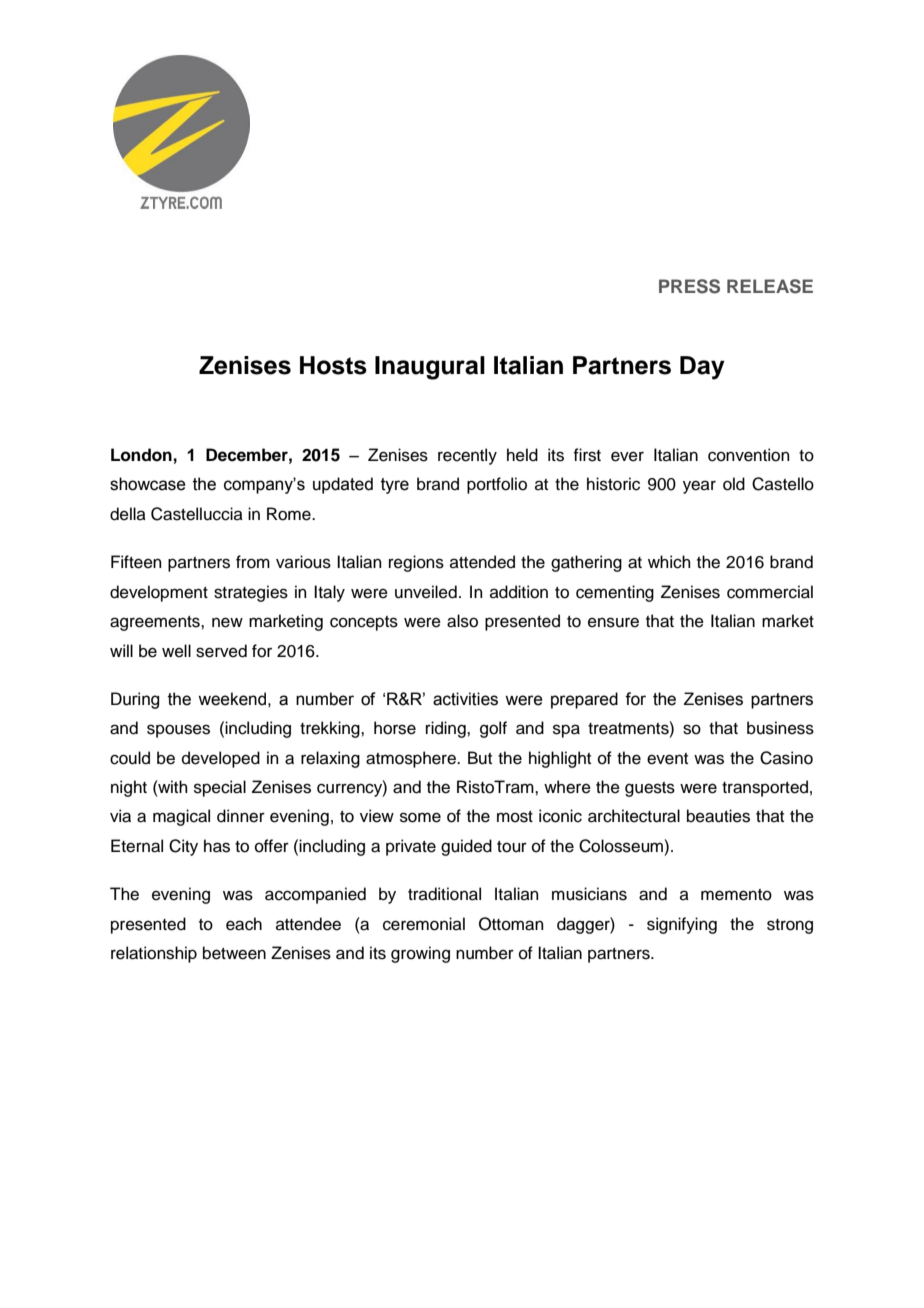  What do you see at coordinates (244, 924) in the page?
I see `each` at bounding box center [244, 924].
